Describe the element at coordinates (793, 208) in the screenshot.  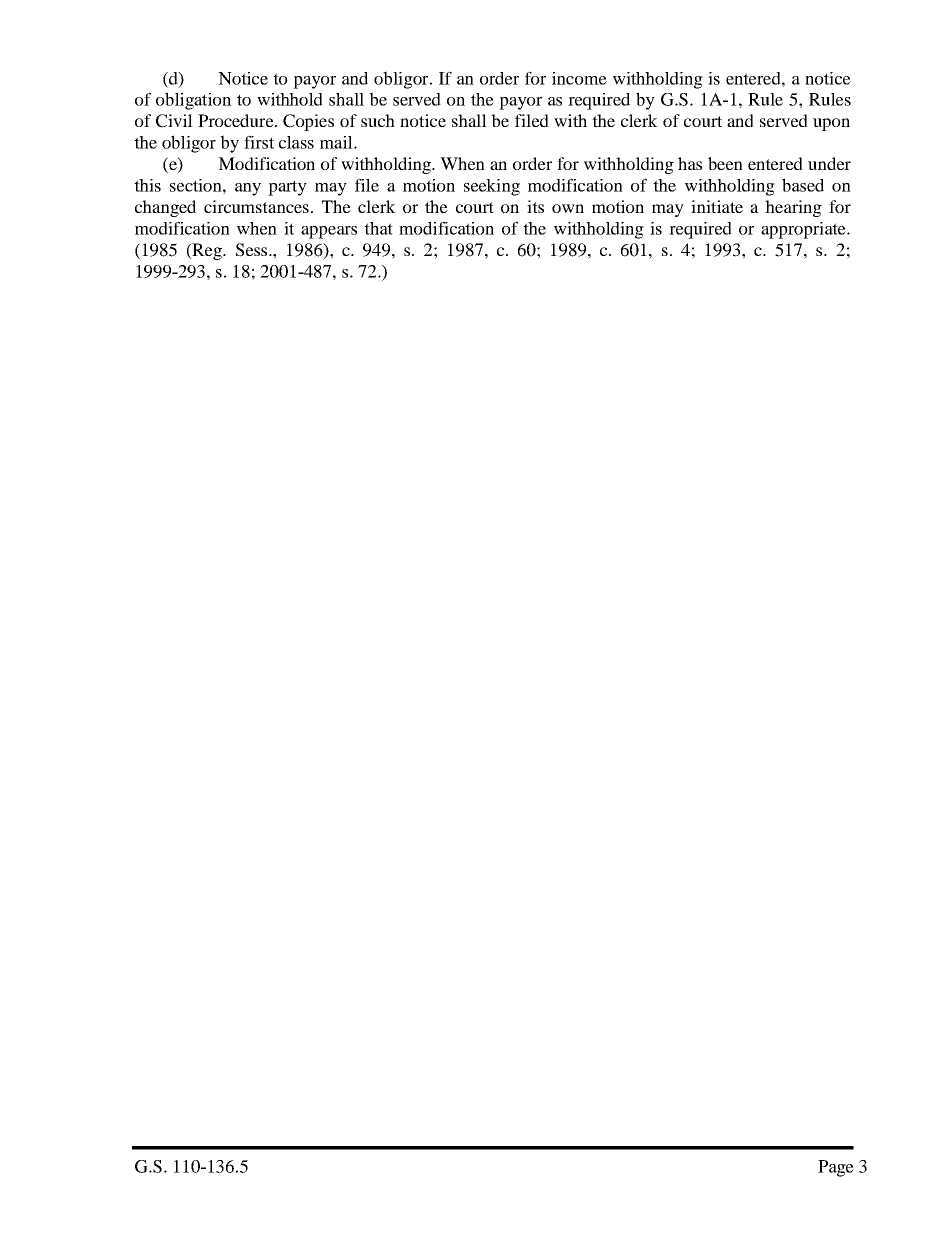
I see `hearing` at that location.
